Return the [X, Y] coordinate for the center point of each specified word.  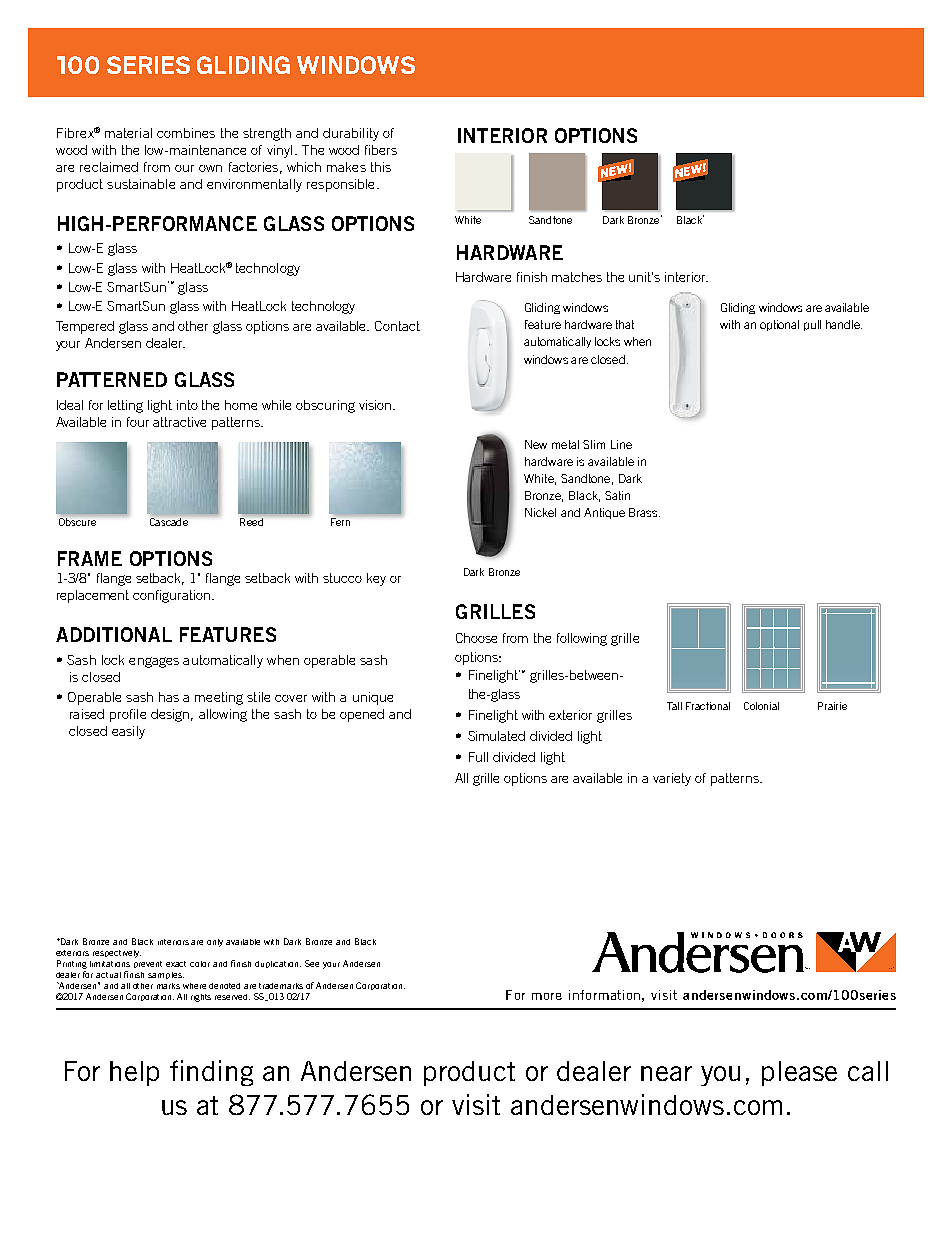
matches [577, 277]
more [547, 996]
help [134, 1073]
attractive [179, 422]
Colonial [761, 706]
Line [621, 444]
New [536, 444]
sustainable [141, 184]
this [381, 167]
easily [128, 732]
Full [478, 757]
